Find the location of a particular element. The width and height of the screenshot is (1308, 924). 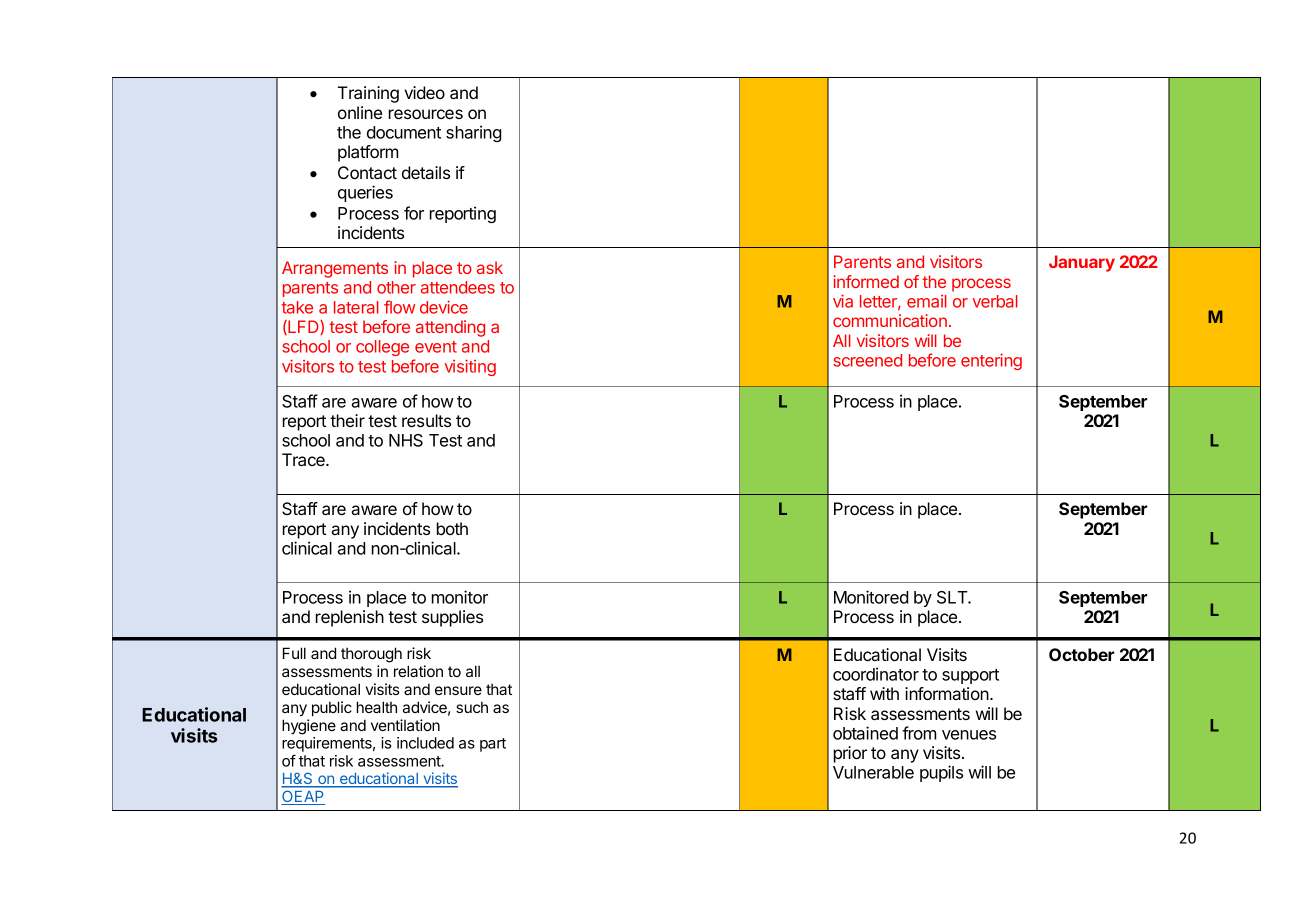

entering is located at coordinates (991, 361).
